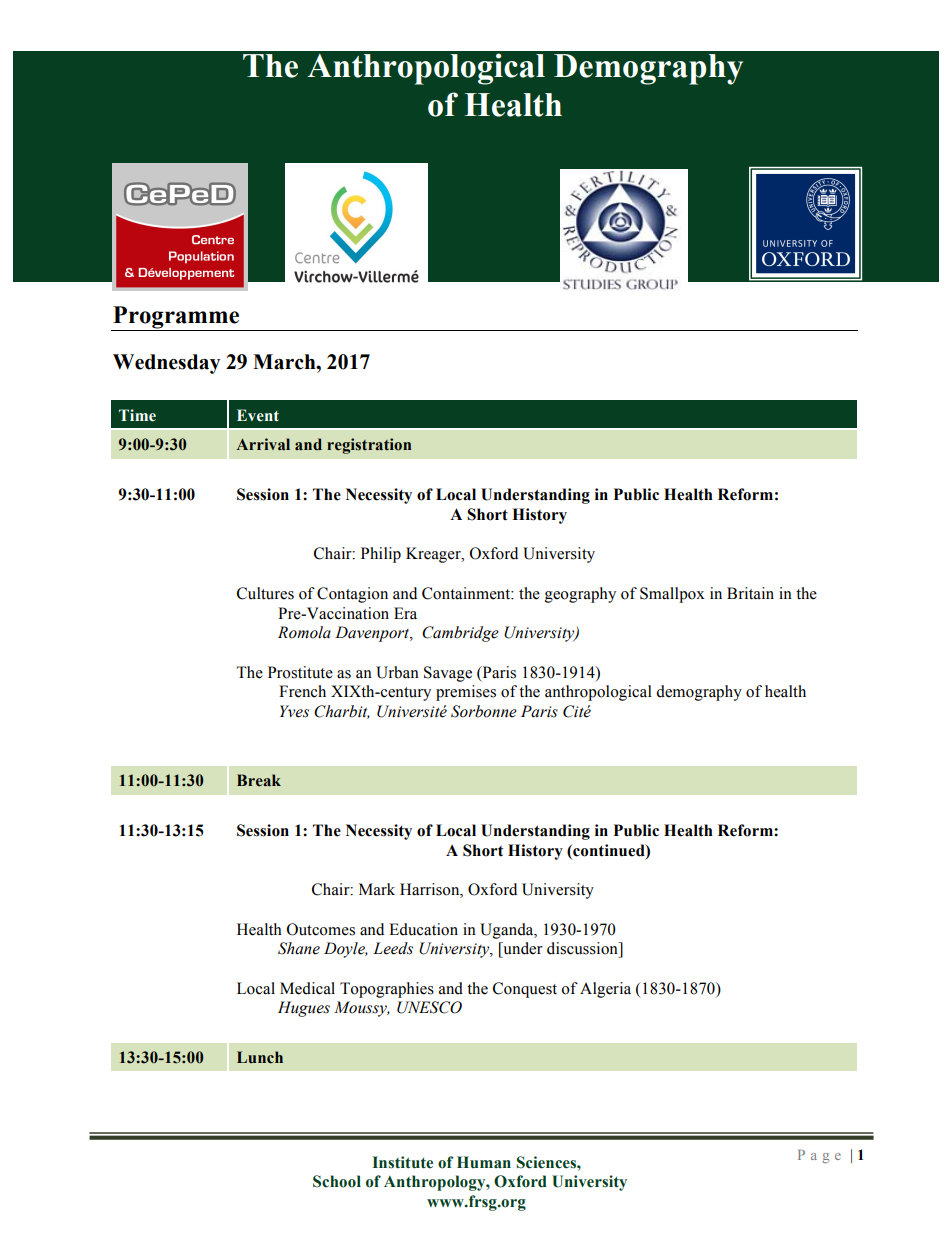 The height and width of the screenshot is (1233, 952). Describe the element at coordinates (484, 1162) in the screenshot. I see `Human` at that location.
